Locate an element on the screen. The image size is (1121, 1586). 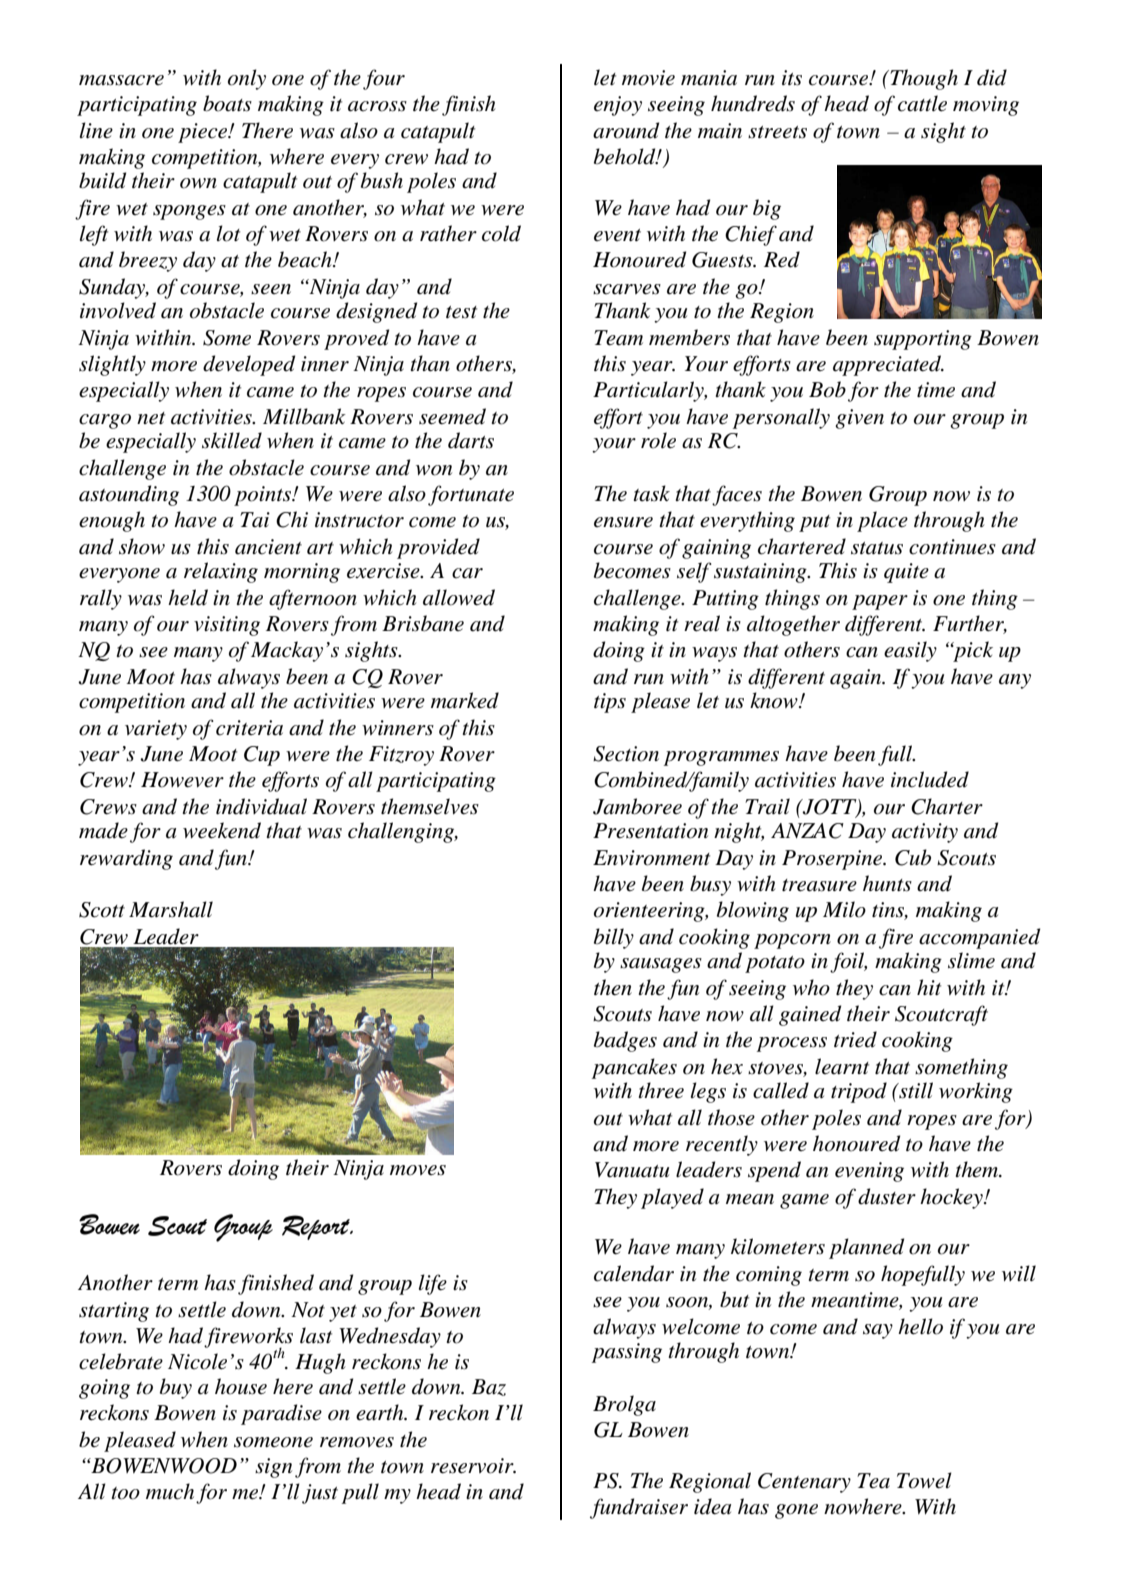
appreciated is located at coordinates (888, 365).
